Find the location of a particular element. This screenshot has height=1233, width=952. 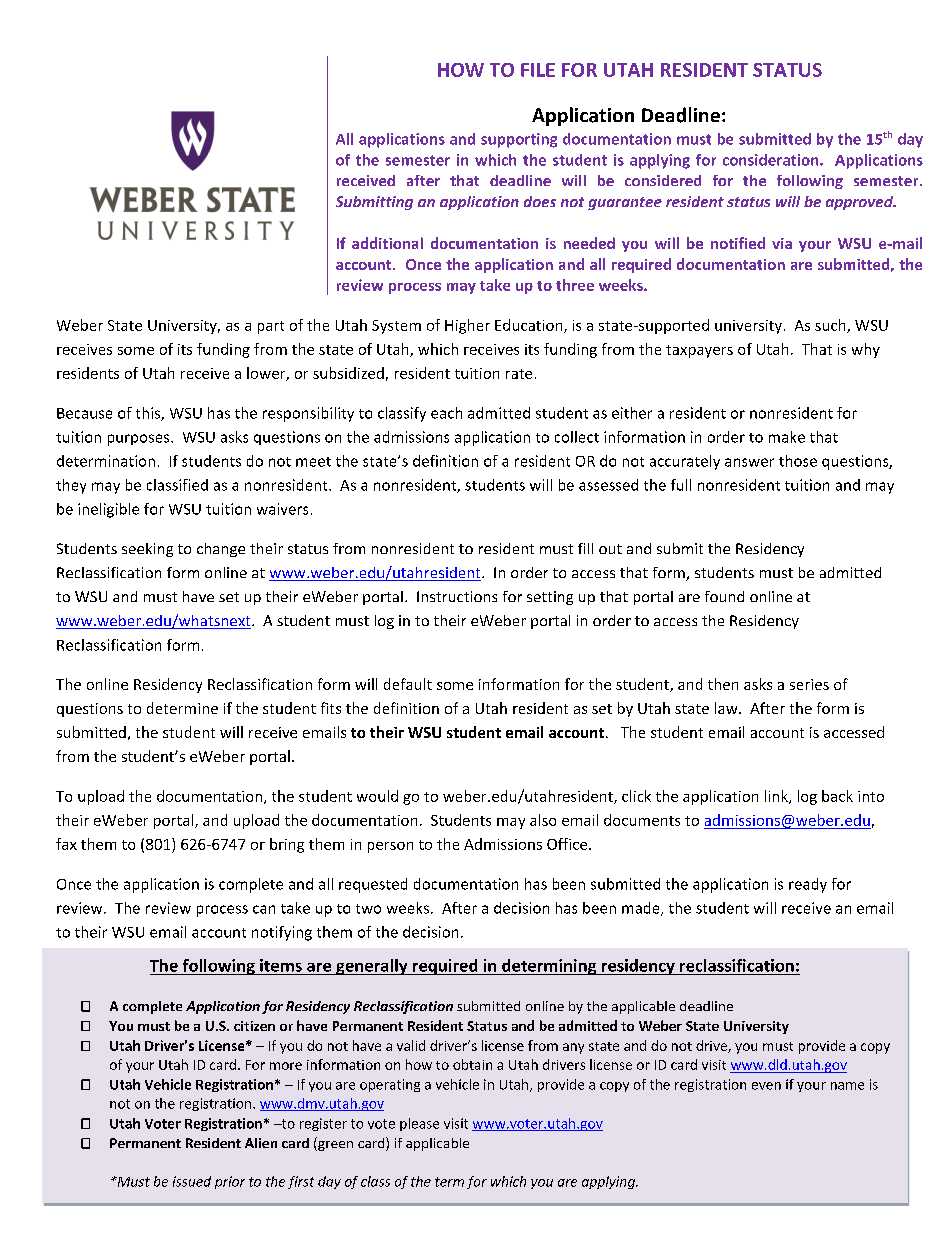

seeking is located at coordinates (147, 550).
